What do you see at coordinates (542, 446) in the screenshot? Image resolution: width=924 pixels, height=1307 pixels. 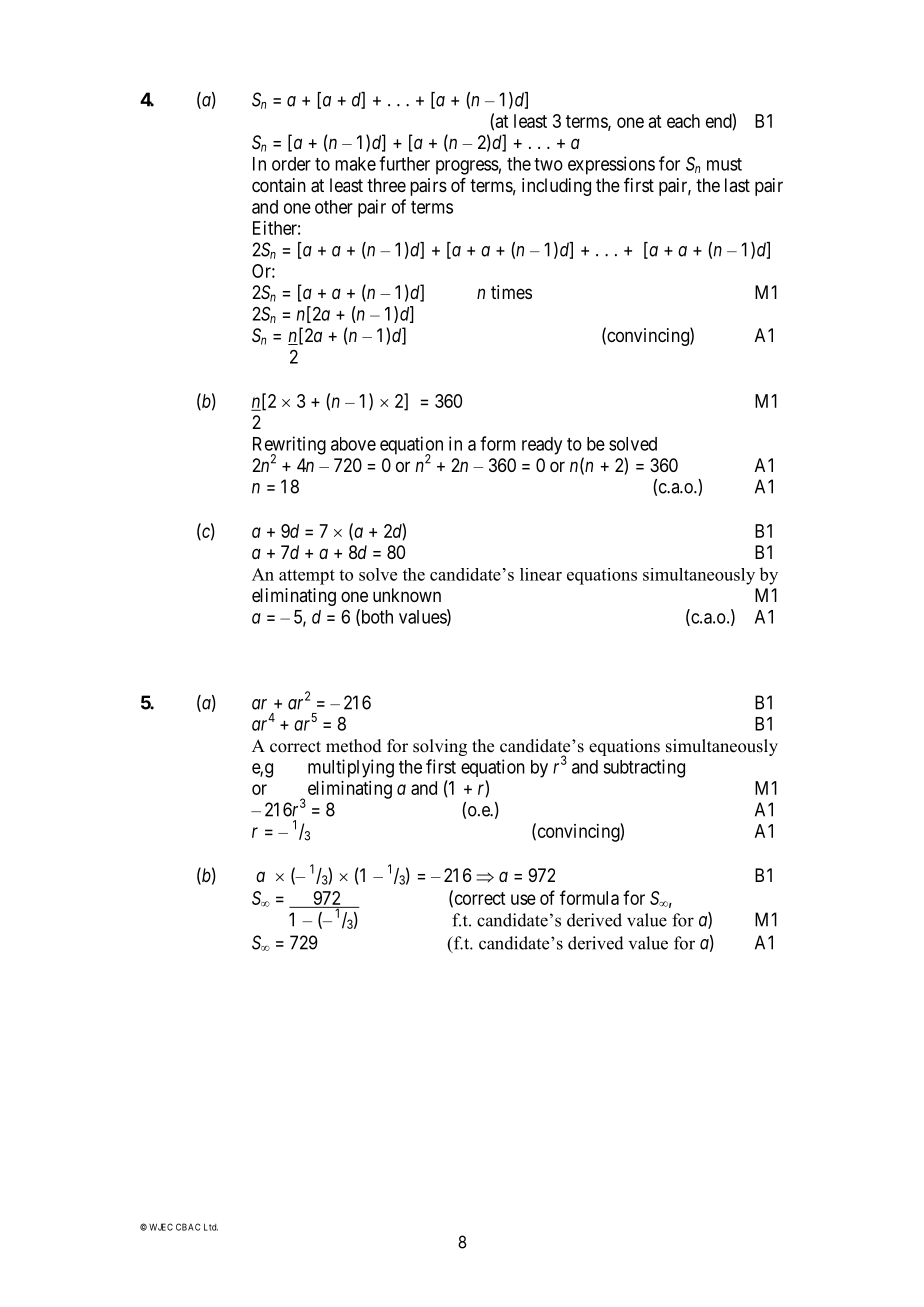 I see `ready` at bounding box center [542, 446].
